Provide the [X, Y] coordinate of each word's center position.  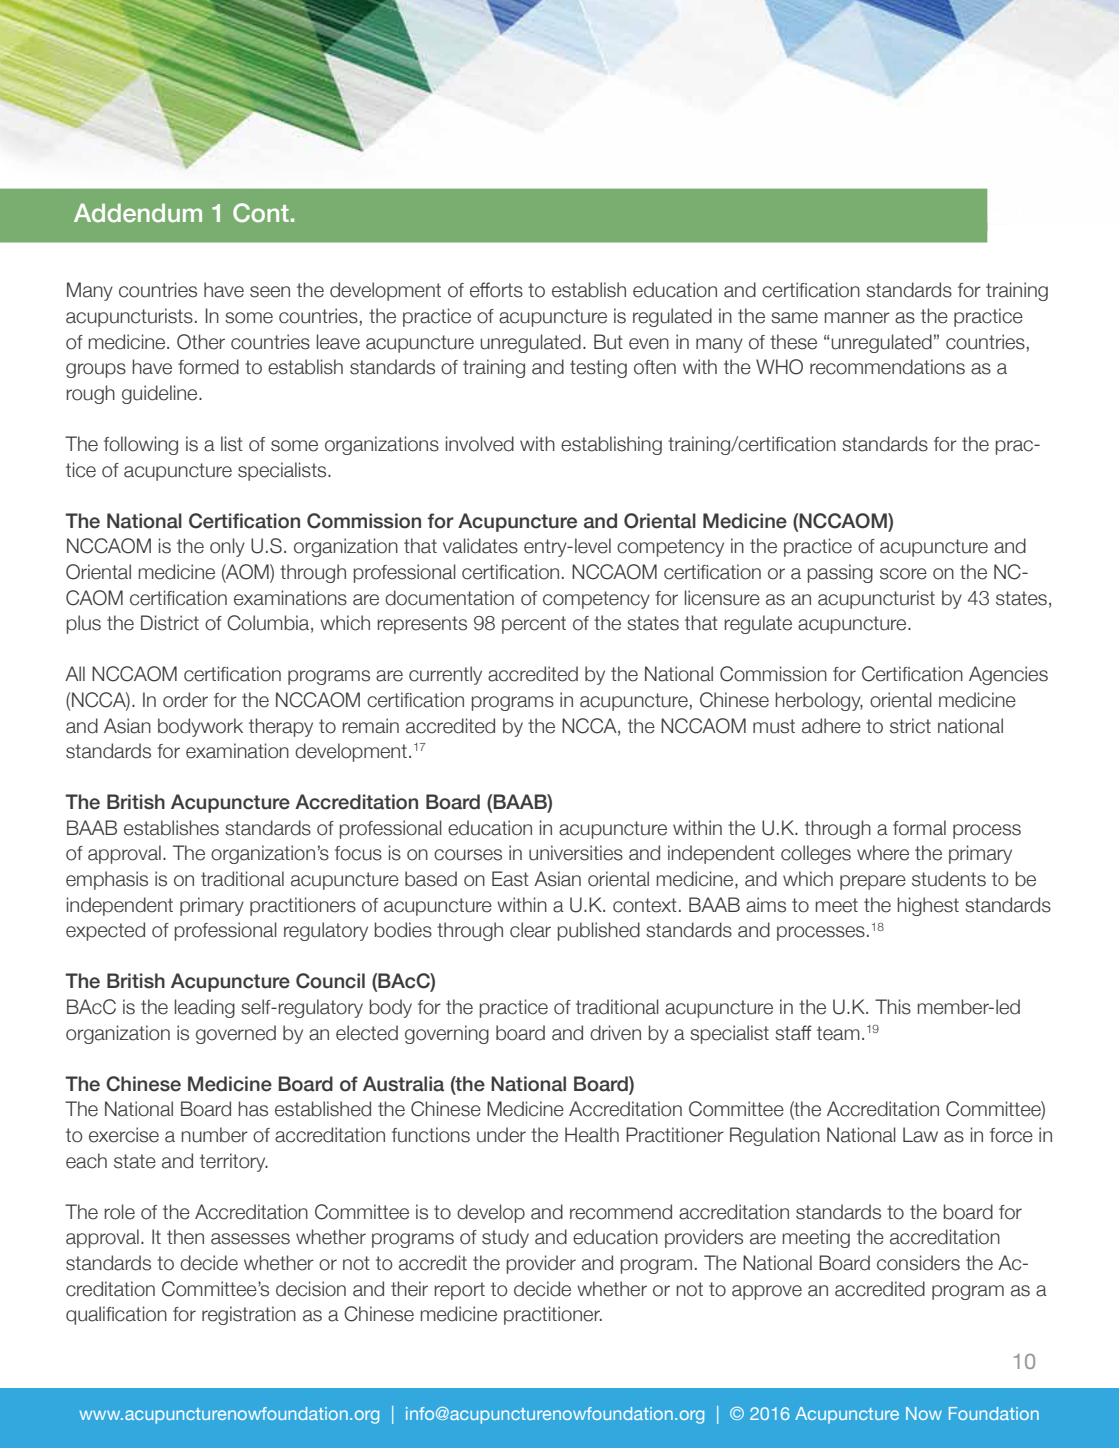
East [510, 879]
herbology [819, 701]
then [185, 1237]
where [883, 853]
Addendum [138, 213]
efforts [496, 290]
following [141, 445]
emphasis [107, 880]
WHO [779, 367]
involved [480, 444]
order [185, 700]
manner [857, 318]
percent [534, 625]
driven [615, 1033]
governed [236, 1034]
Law [920, 1135]
